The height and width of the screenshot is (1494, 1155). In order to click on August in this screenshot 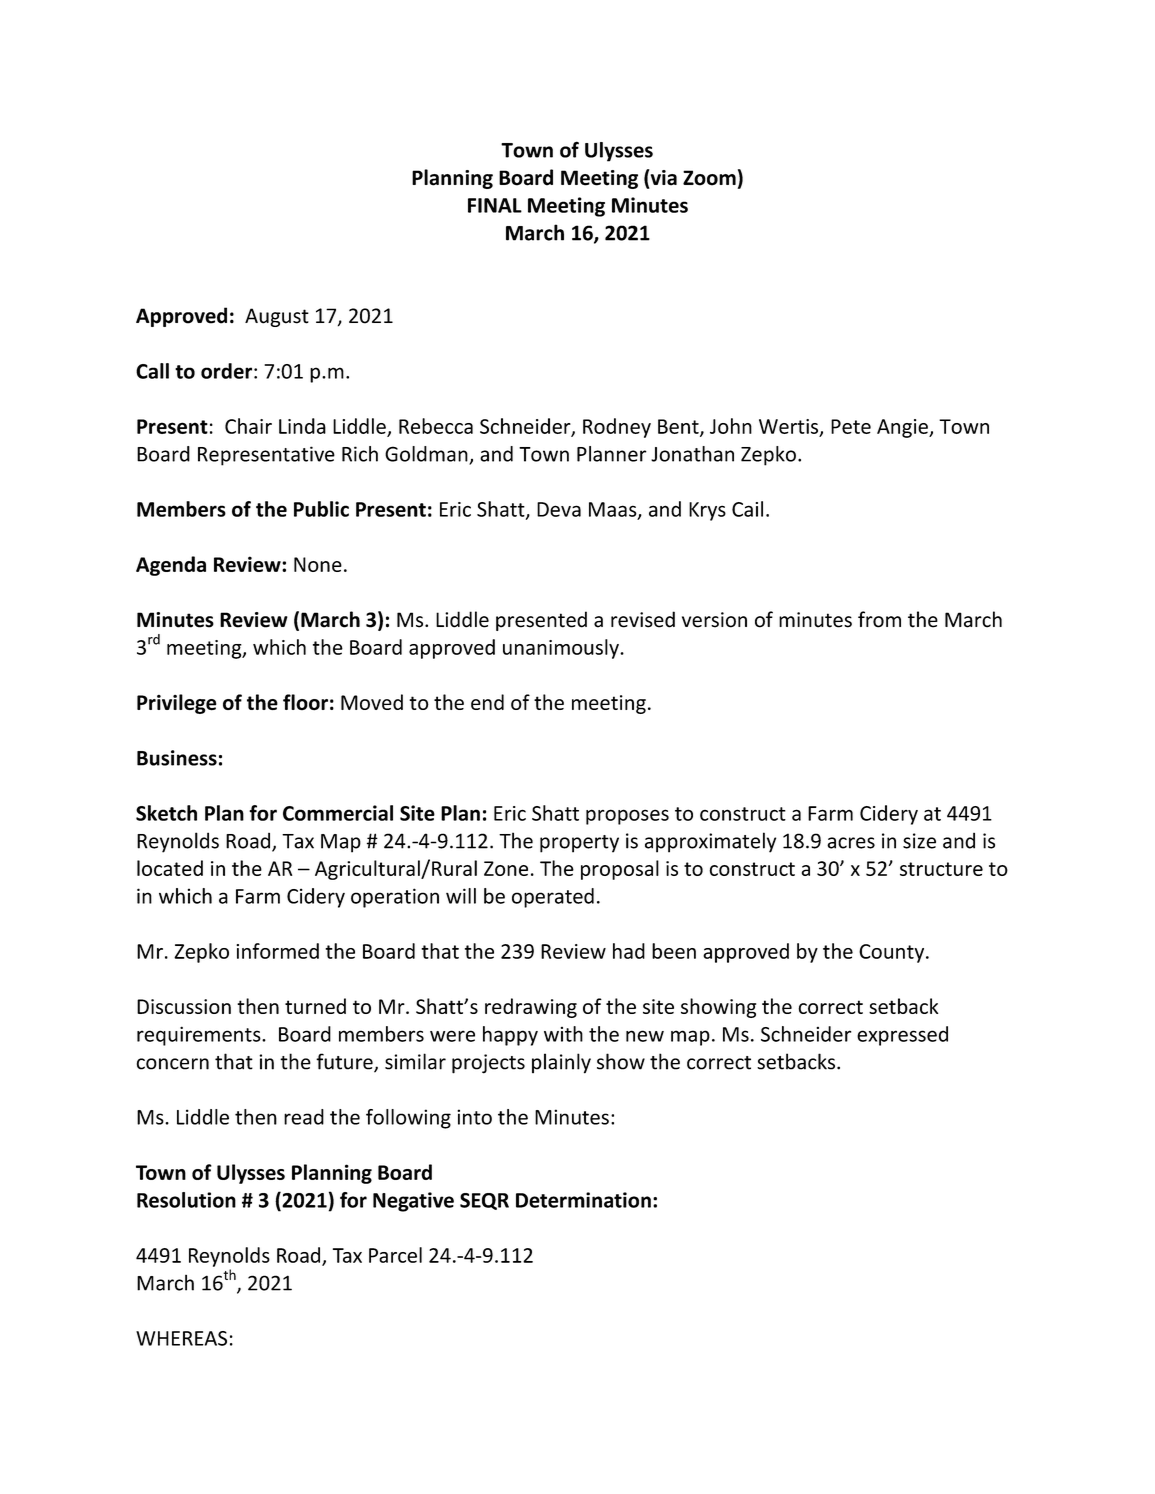, I will do `click(277, 317)`.
